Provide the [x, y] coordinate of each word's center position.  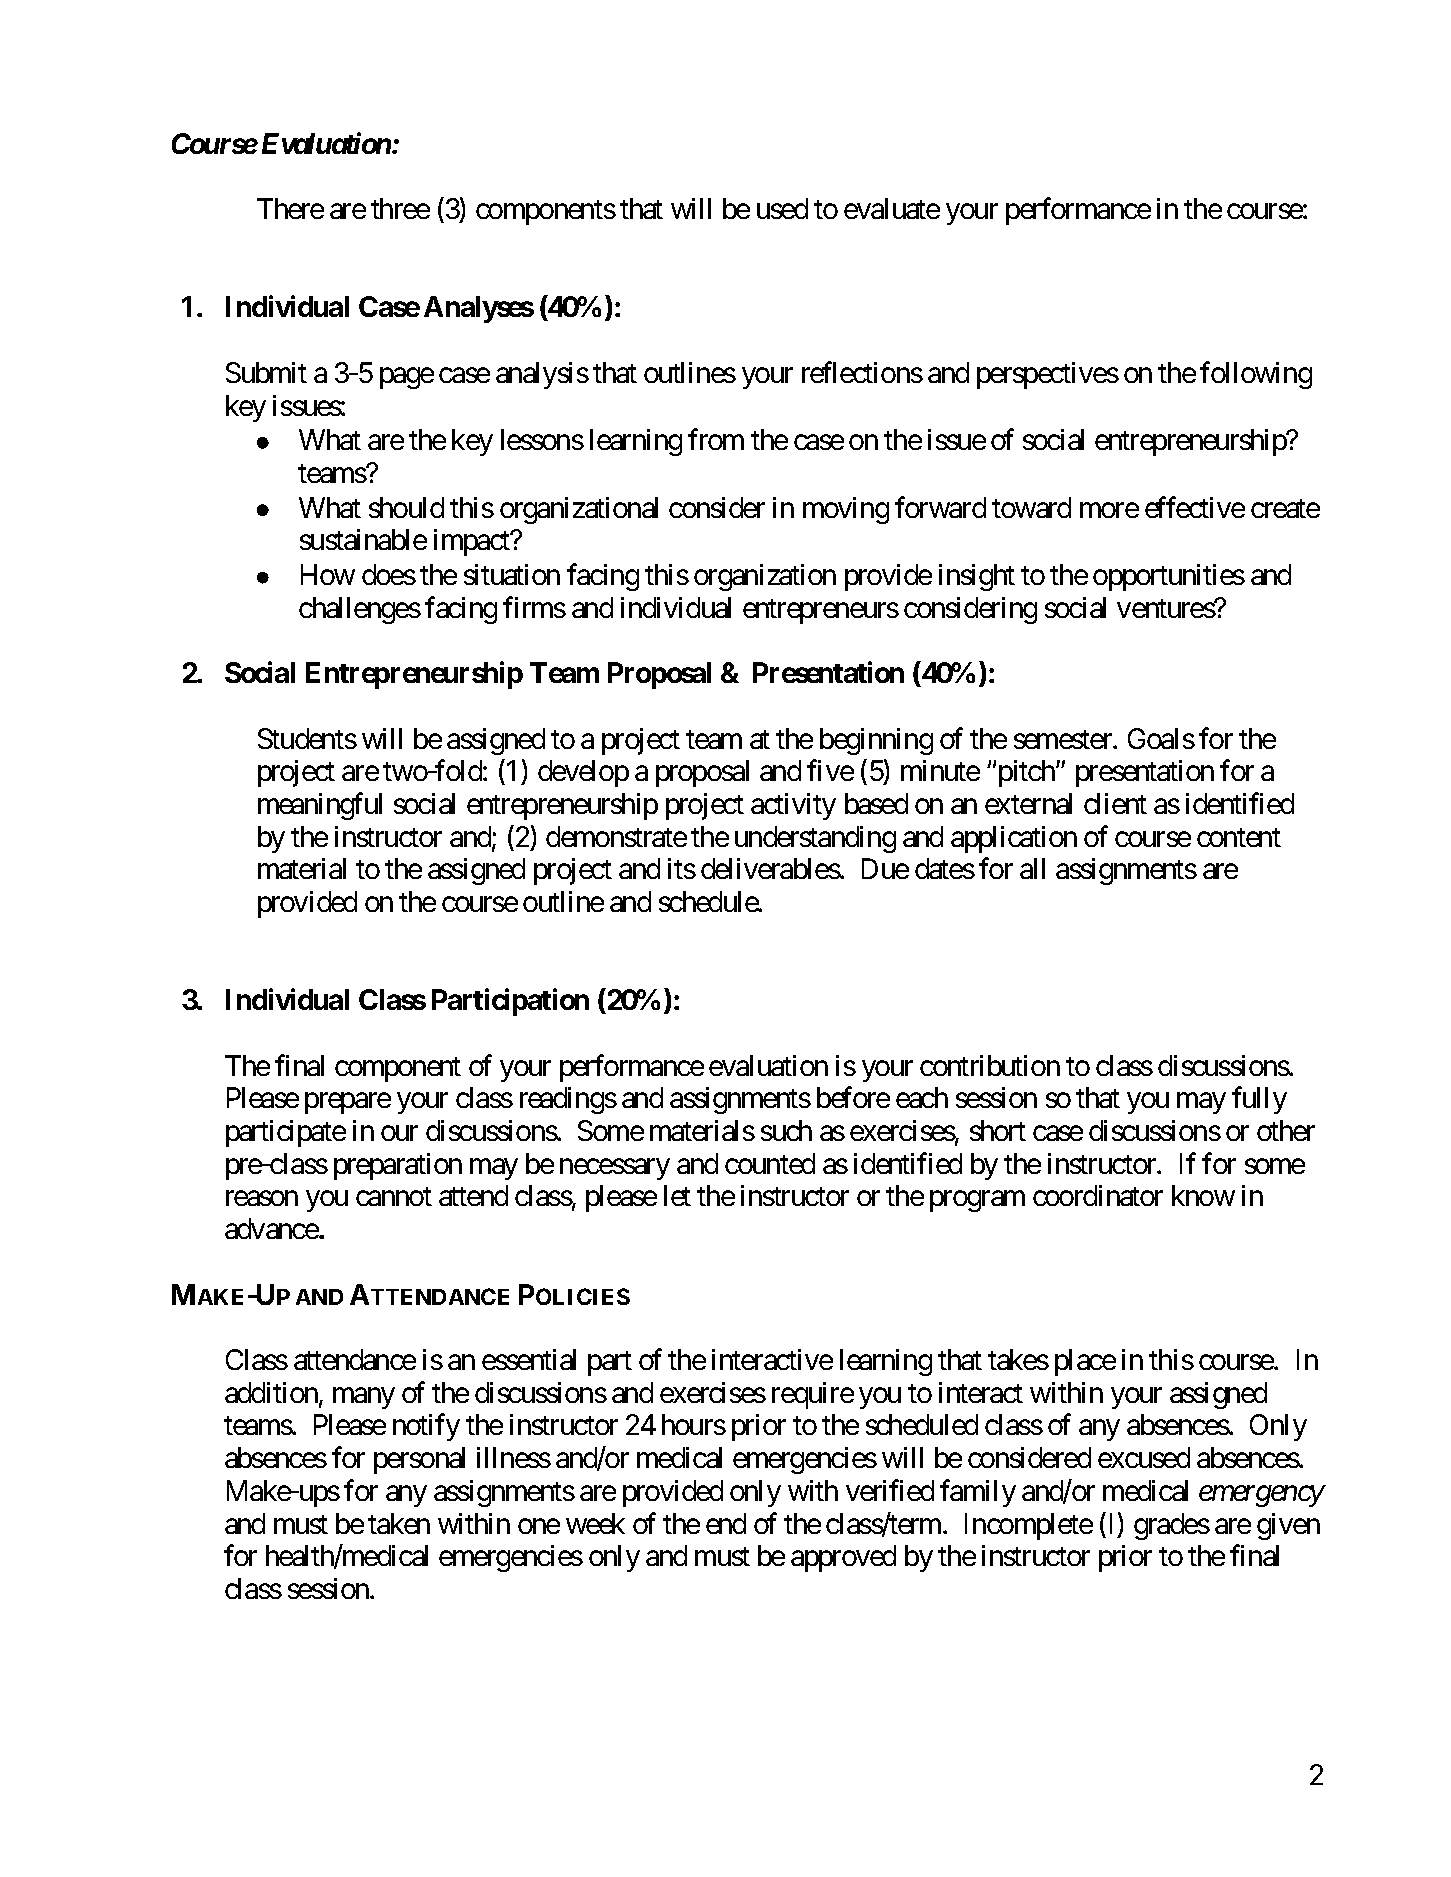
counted [770, 1163]
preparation [398, 1166]
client [1115, 803]
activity [793, 806]
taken [399, 1523]
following [1256, 375]
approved [843, 1558]
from [716, 439]
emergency [1261, 1496]
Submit [266, 372]
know [1203, 1195]
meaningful [320, 806]
